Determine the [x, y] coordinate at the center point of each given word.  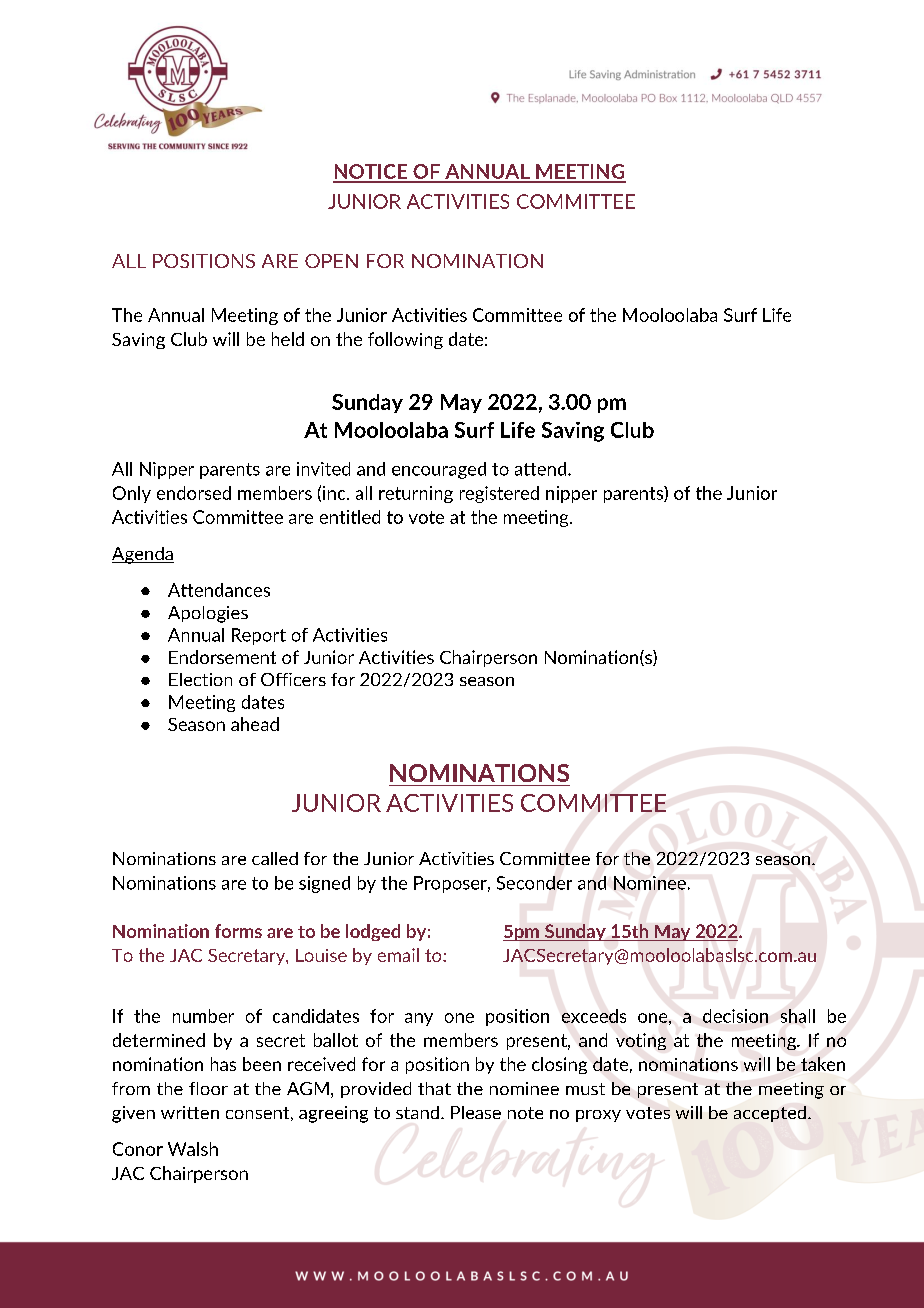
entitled [350, 517]
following [405, 340]
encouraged [439, 470]
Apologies [208, 614]
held [288, 339]
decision [735, 1016]
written [190, 1112]
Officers [293, 679]
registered [499, 494]
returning [416, 494]
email [398, 955]
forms [238, 931]
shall [798, 1016]
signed [324, 884]
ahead [255, 724]
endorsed [194, 493]
